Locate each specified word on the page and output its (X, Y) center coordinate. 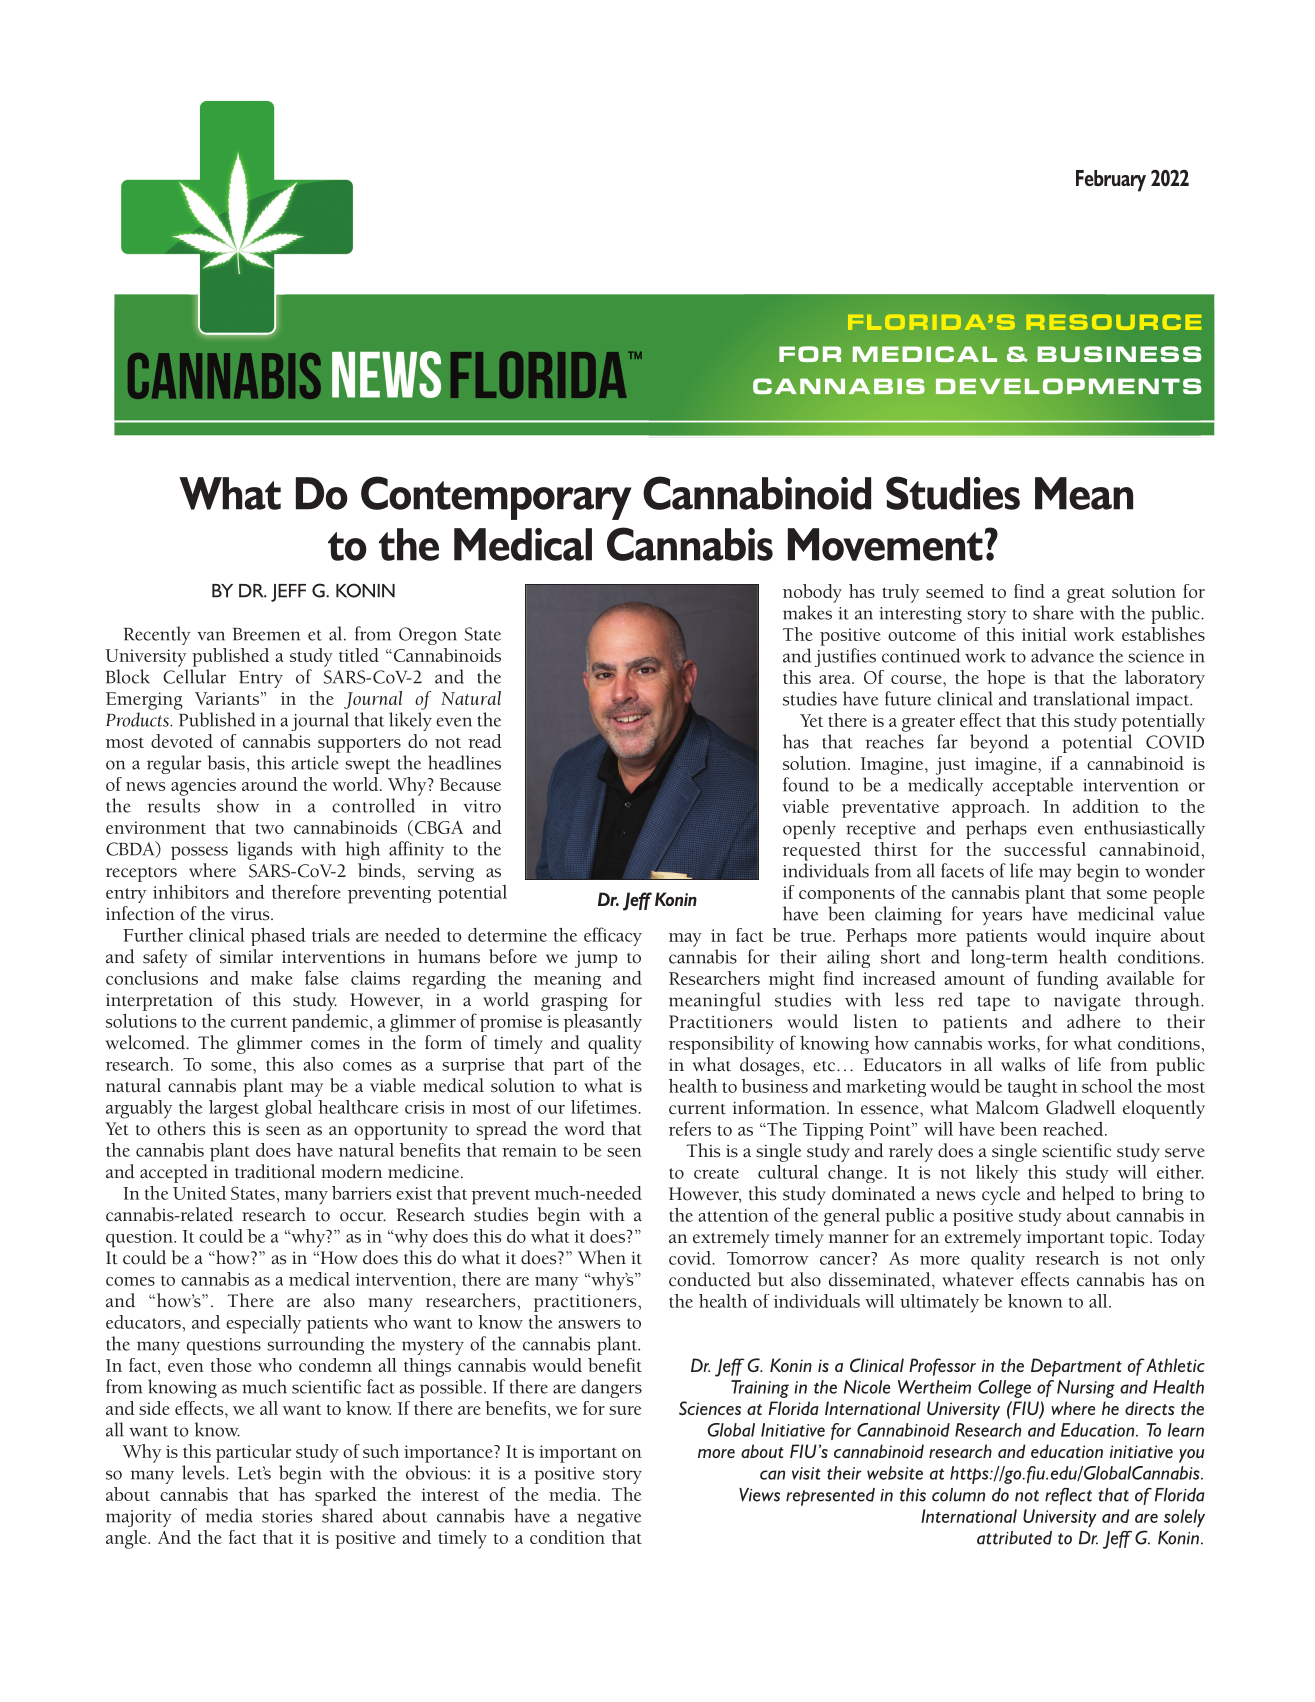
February (1111, 181)
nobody (812, 593)
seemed (955, 591)
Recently (157, 635)
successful (1045, 849)
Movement (886, 544)
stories (287, 1516)
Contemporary (496, 498)
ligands (264, 850)
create (716, 1173)
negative (609, 1518)
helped (1088, 1195)
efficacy (613, 936)
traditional (275, 1171)
